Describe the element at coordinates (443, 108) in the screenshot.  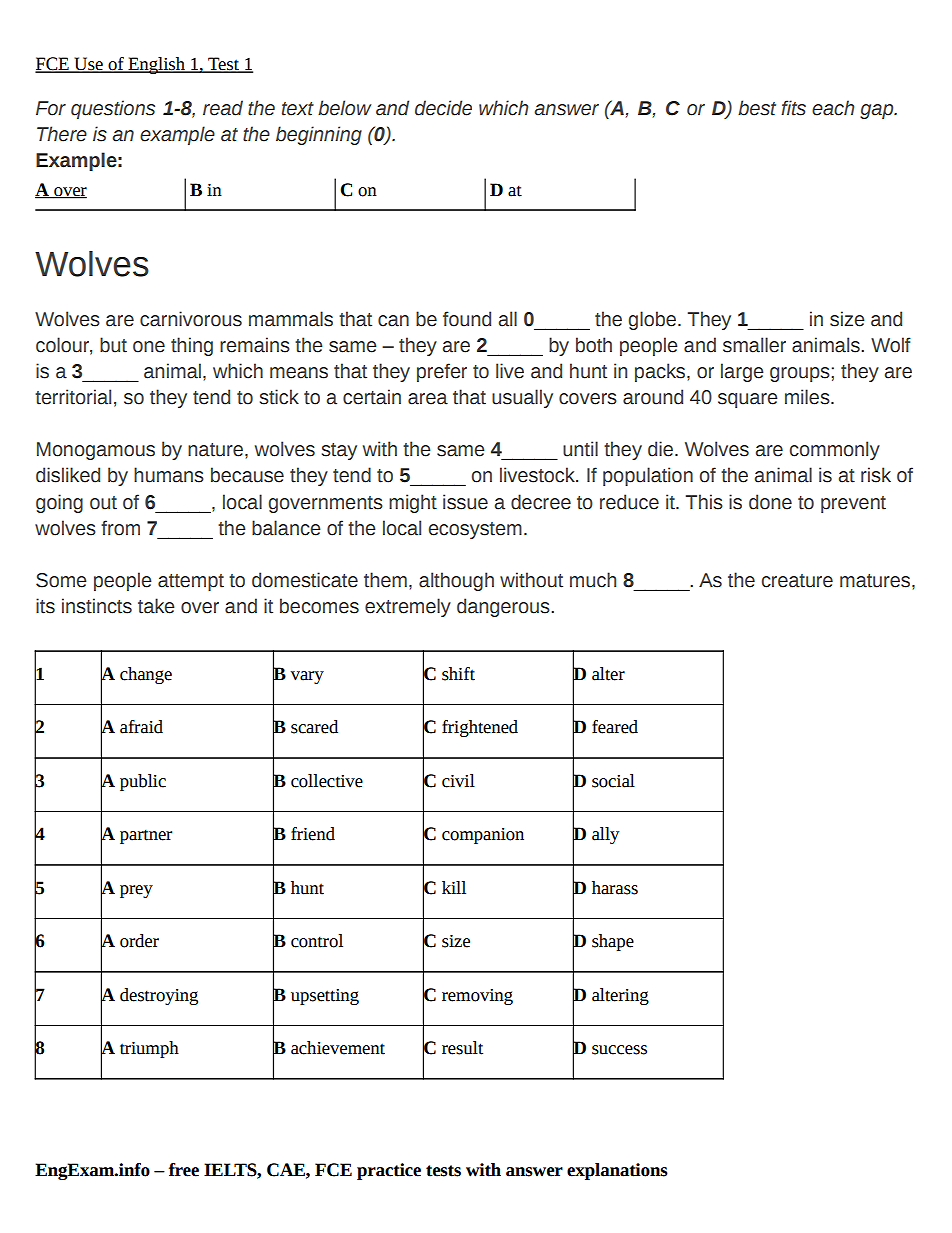
I see `decide` at that location.
